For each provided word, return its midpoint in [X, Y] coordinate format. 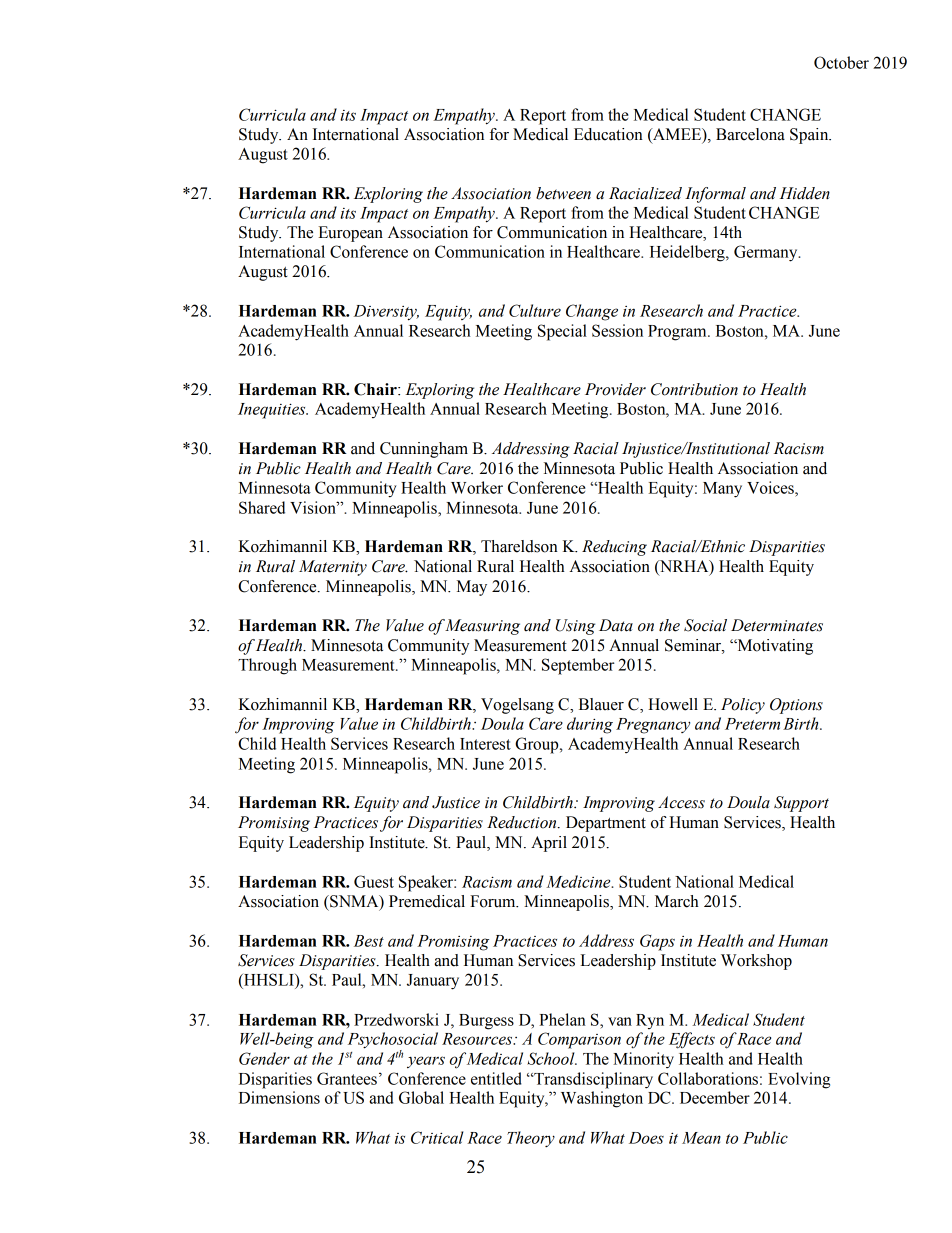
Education [608, 134]
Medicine [579, 881]
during [590, 725]
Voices [771, 487]
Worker [477, 487]
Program [678, 333]
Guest [374, 881]
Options [796, 706]
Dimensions [279, 1097]
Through [267, 666]
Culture [535, 310]
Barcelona [750, 134]
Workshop [756, 962]
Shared [262, 507]
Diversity [386, 313]
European [350, 234]
